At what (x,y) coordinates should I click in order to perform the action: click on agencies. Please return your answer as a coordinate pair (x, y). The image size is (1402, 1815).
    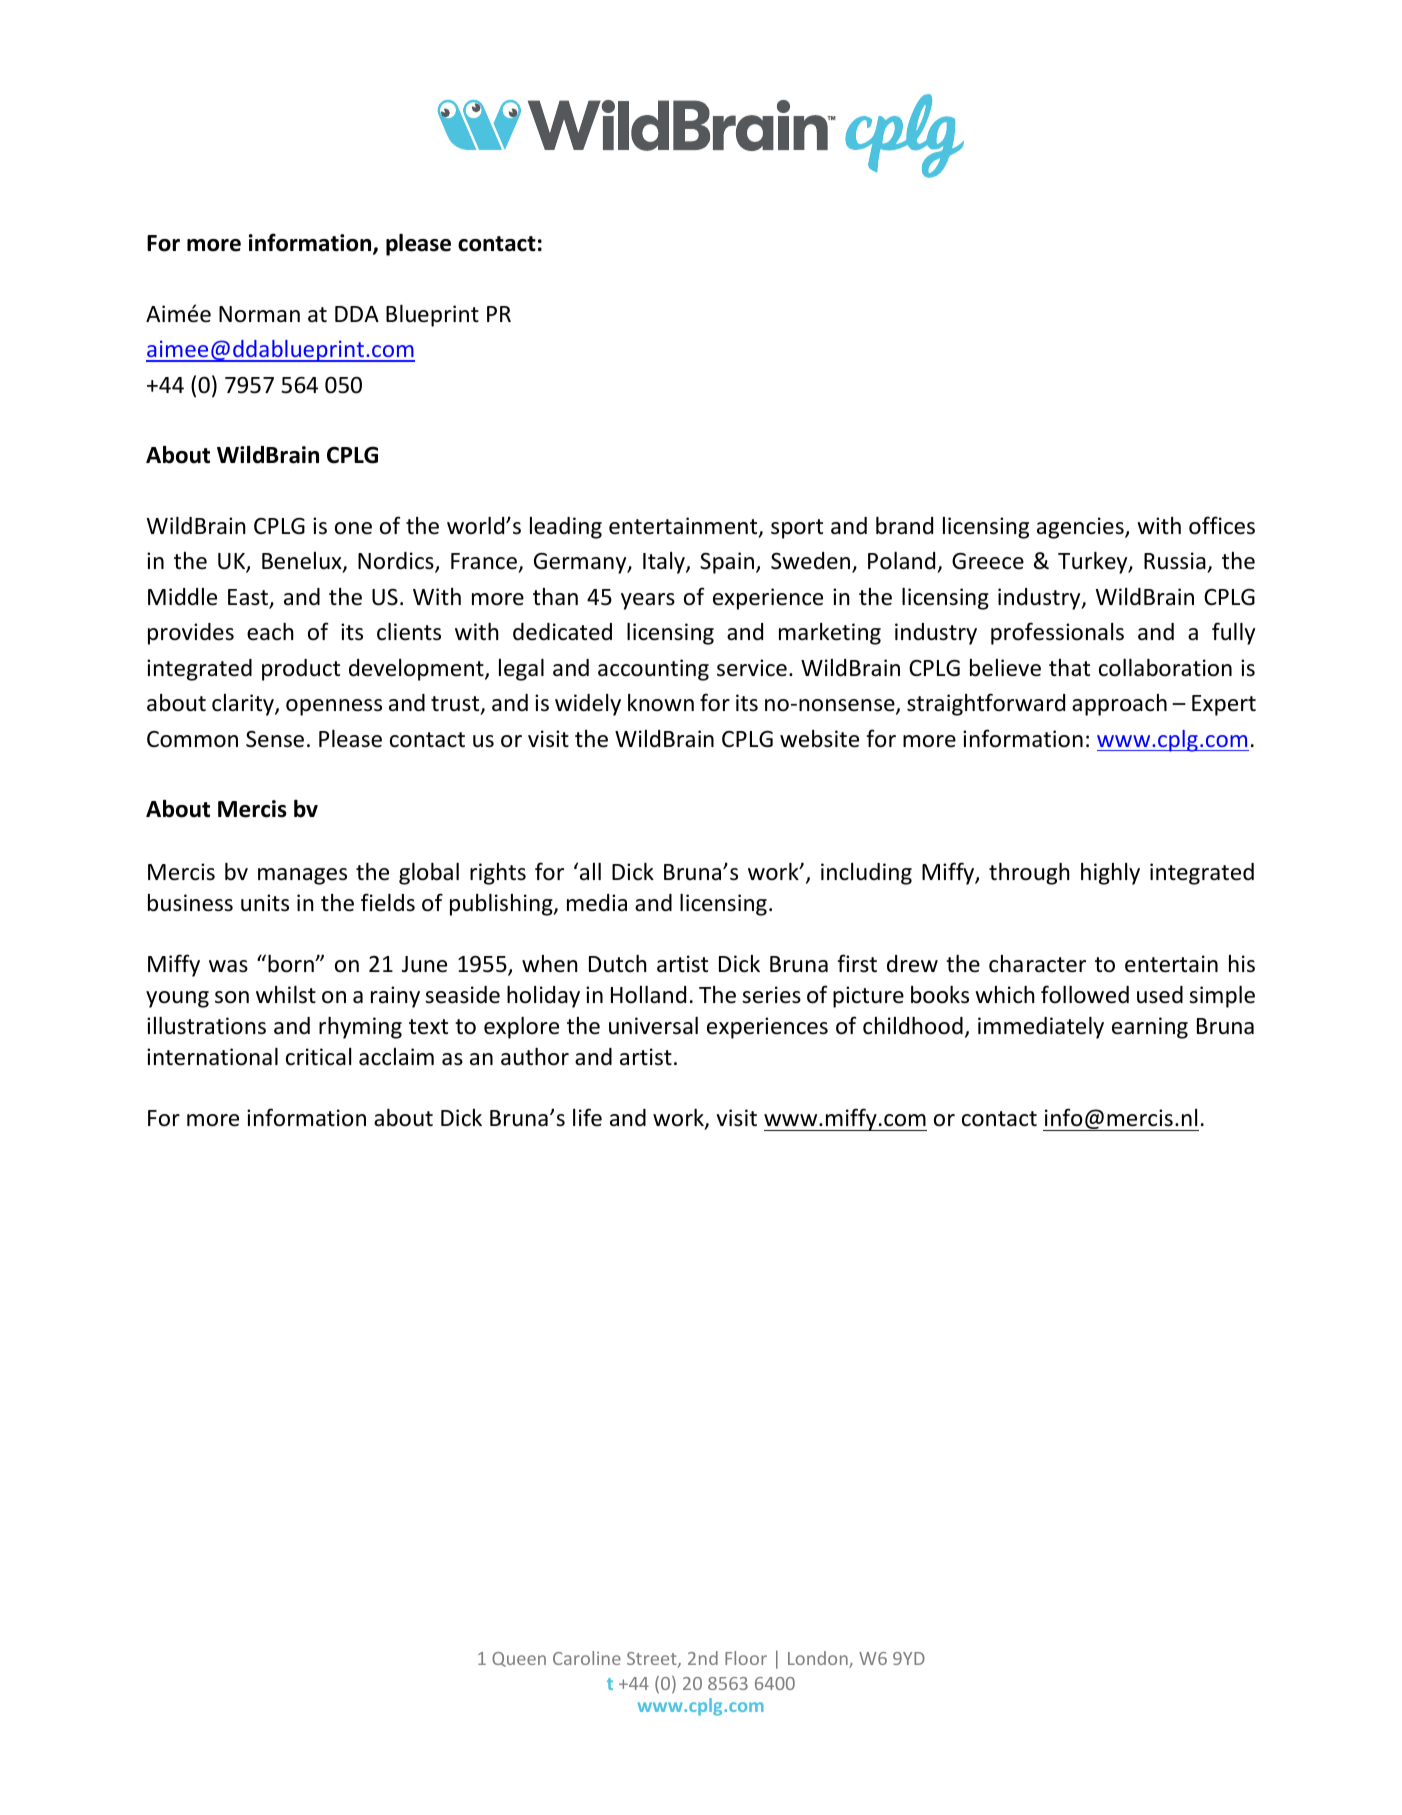
    Looking at the image, I should click on (1081, 528).
